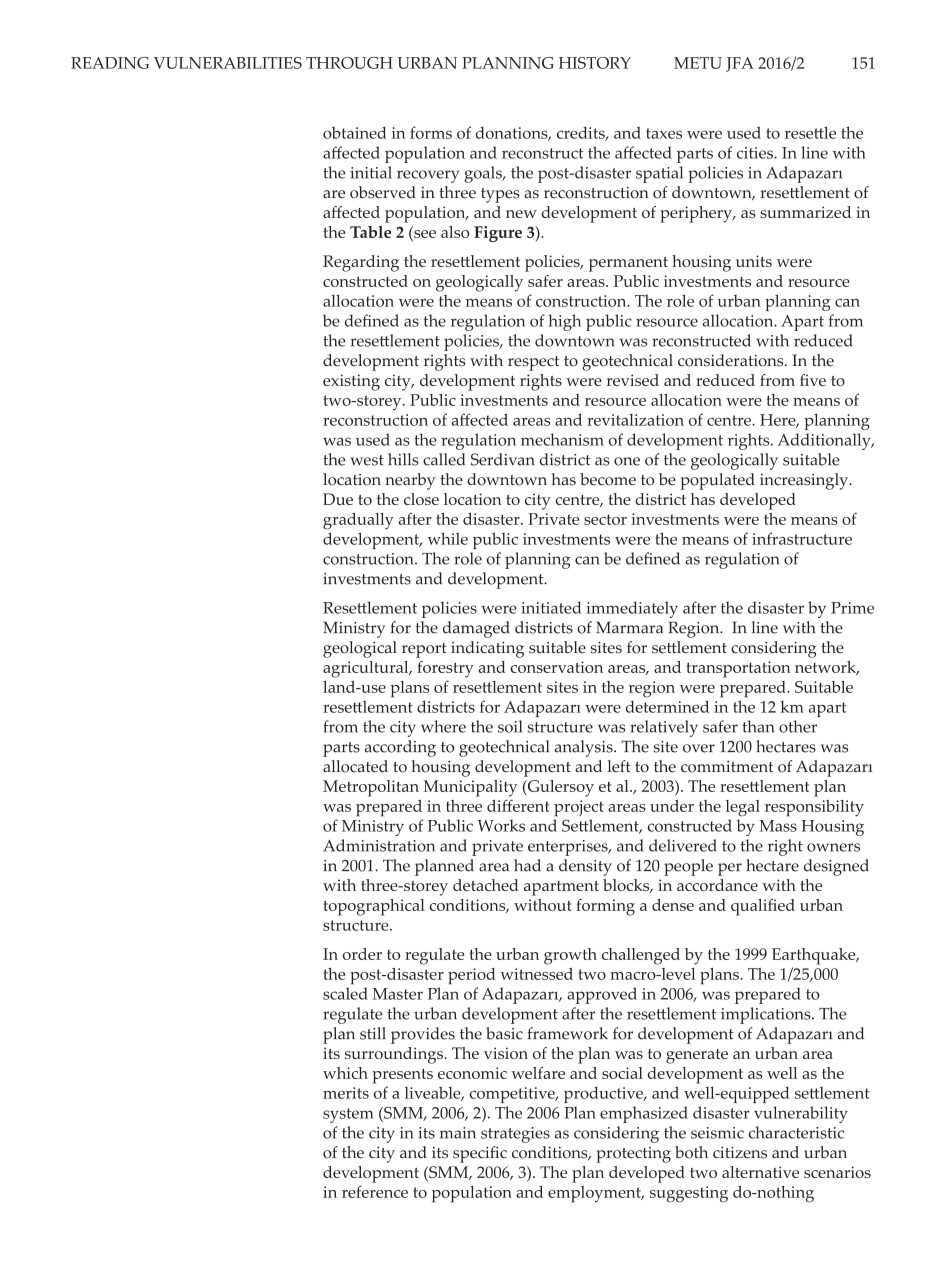  What do you see at coordinates (355, 766) in the screenshot?
I see `allocated` at bounding box center [355, 766].
